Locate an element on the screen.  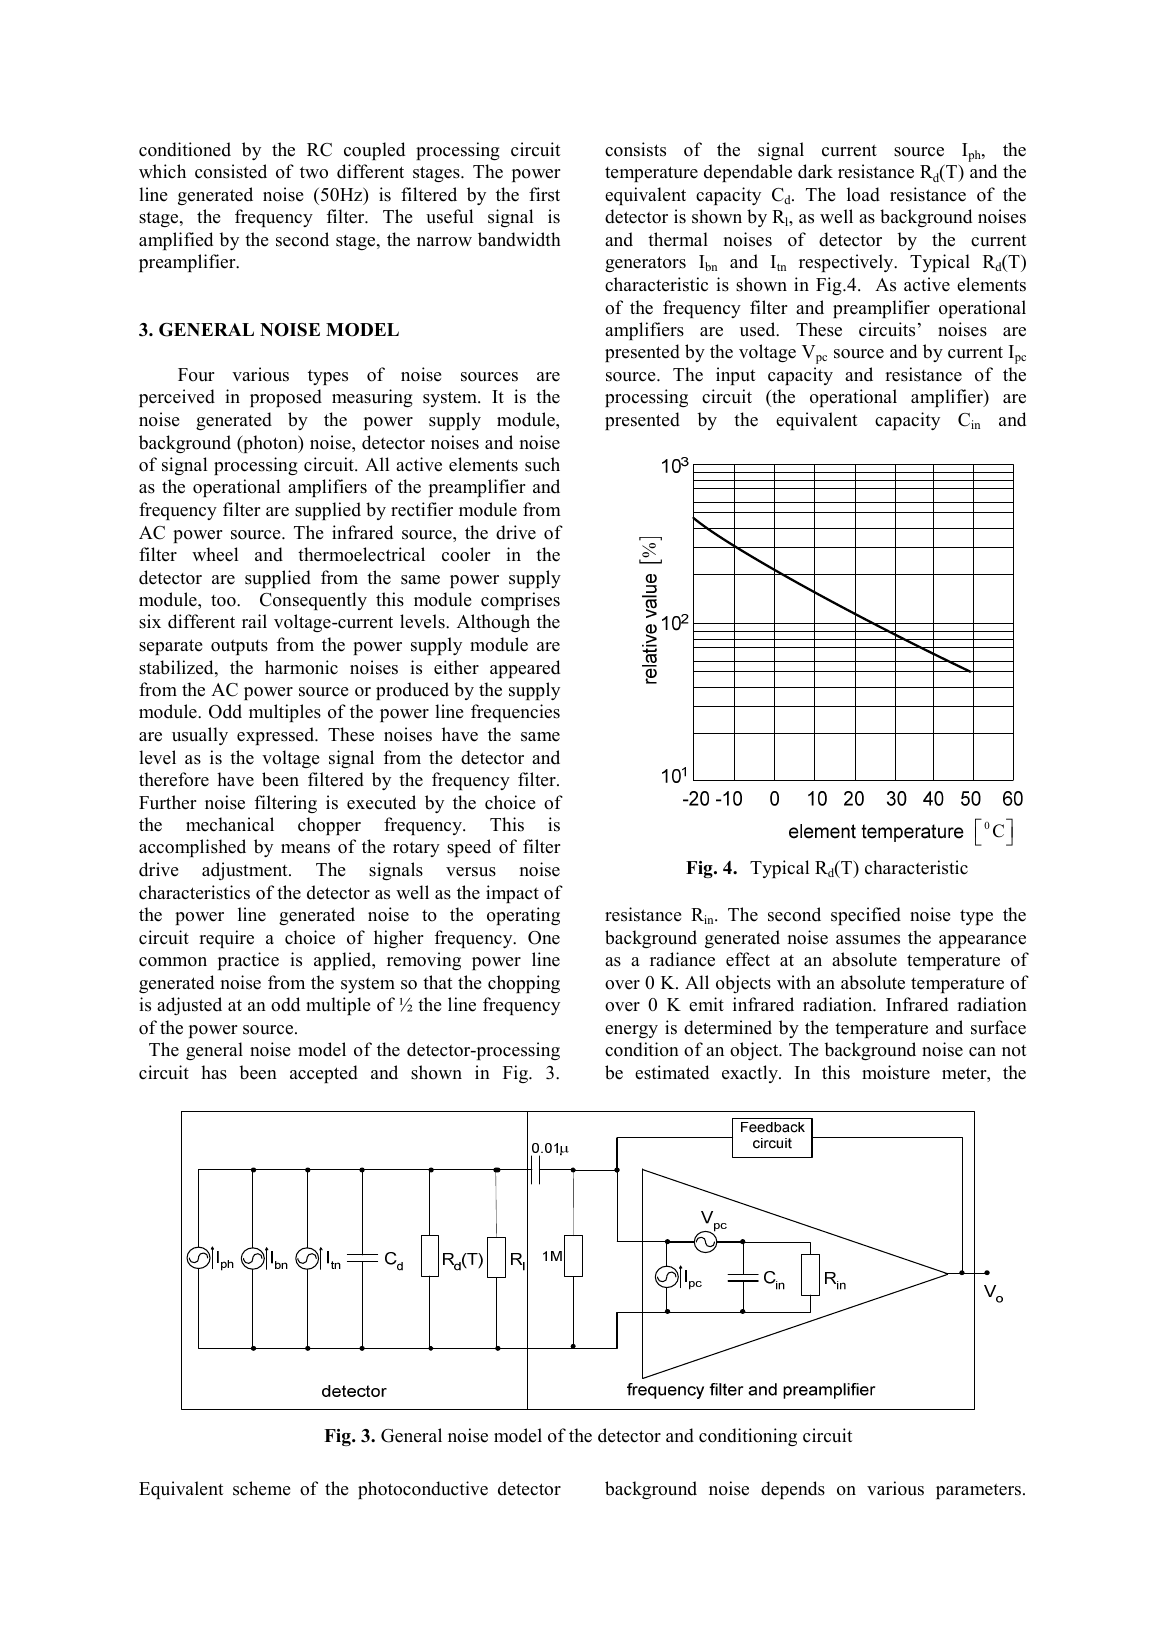
has is located at coordinates (214, 1072).
